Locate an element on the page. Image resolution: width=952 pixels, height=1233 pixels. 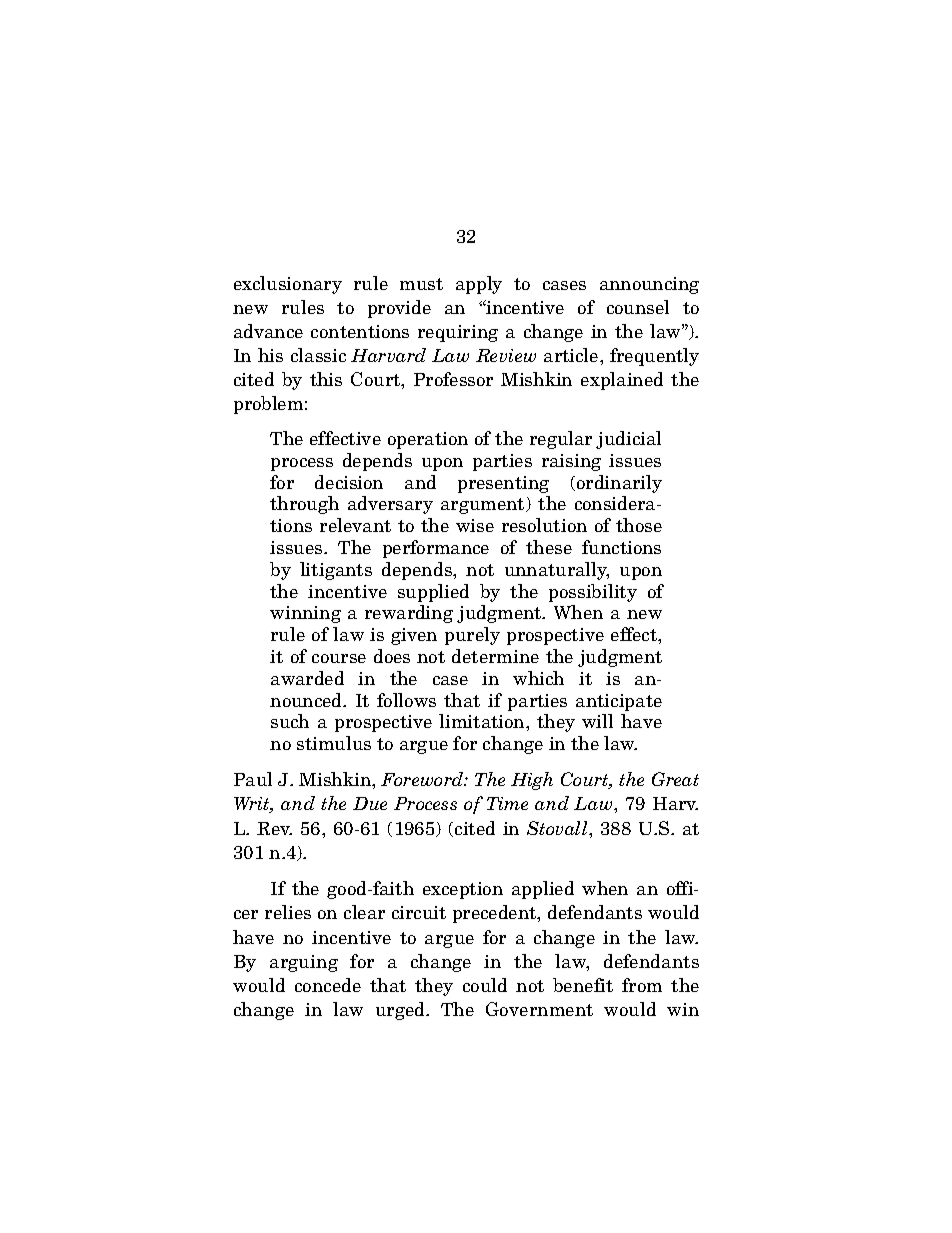
apply is located at coordinates (479, 285).
